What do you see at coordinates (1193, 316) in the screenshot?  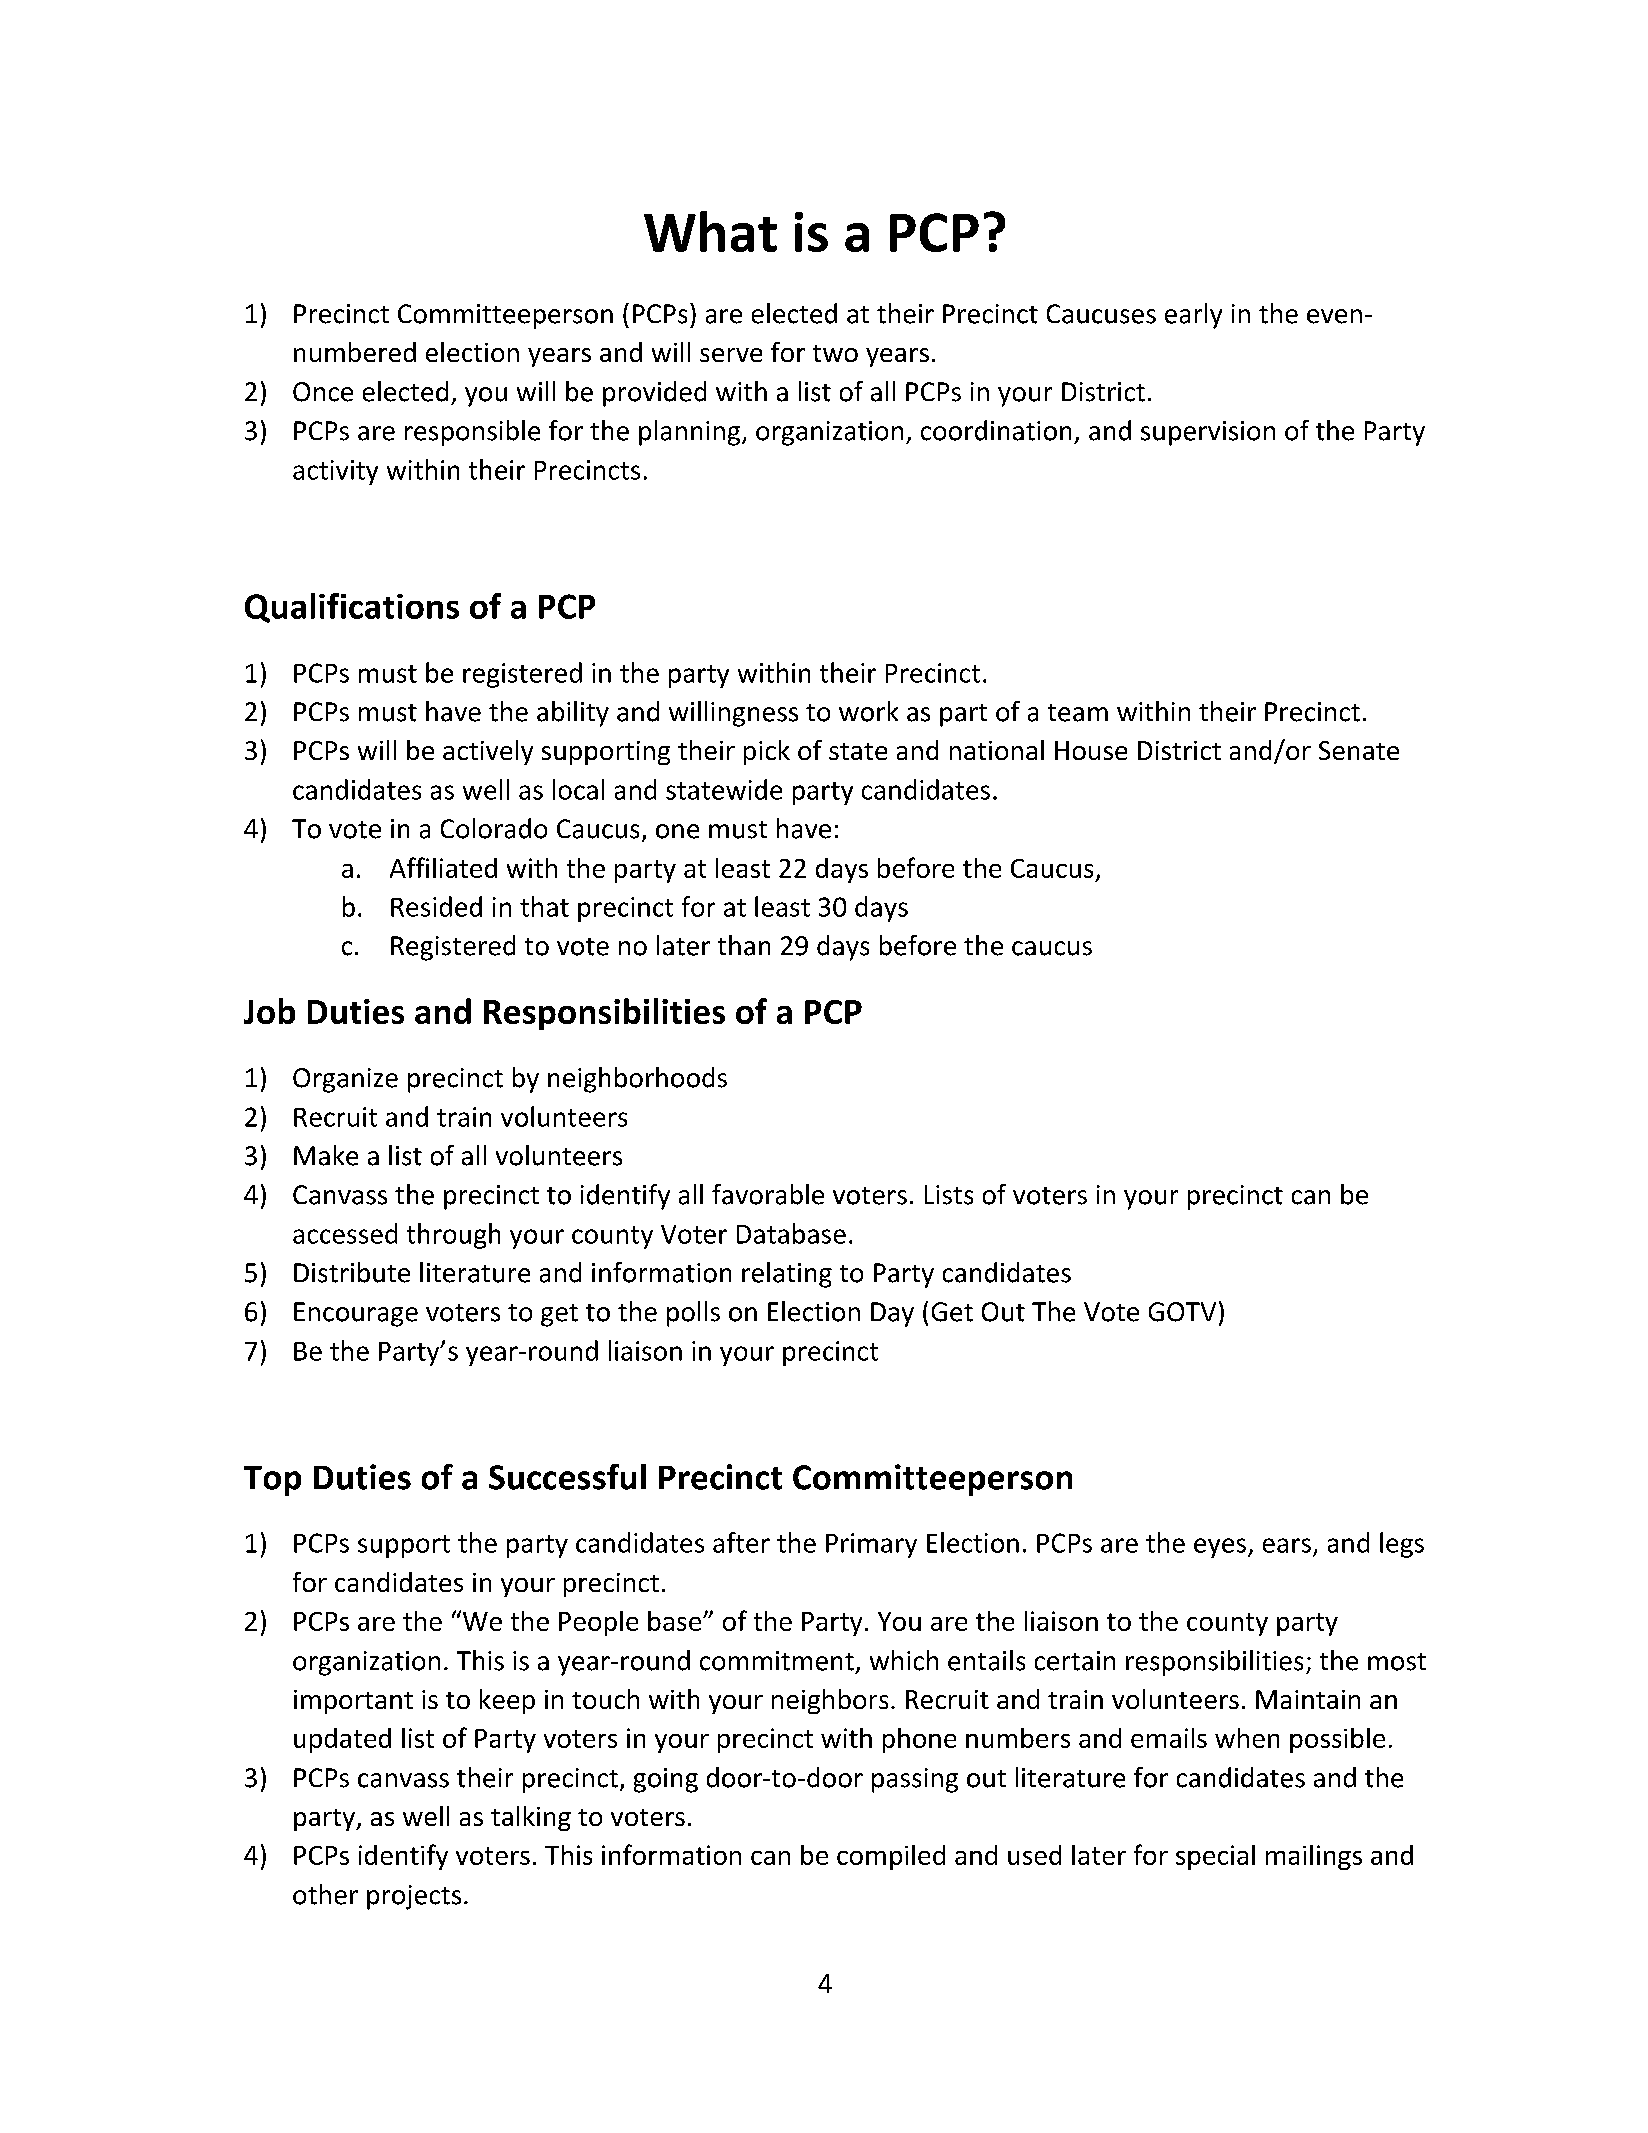 I see `early` at bounding box center [1193, 316].
